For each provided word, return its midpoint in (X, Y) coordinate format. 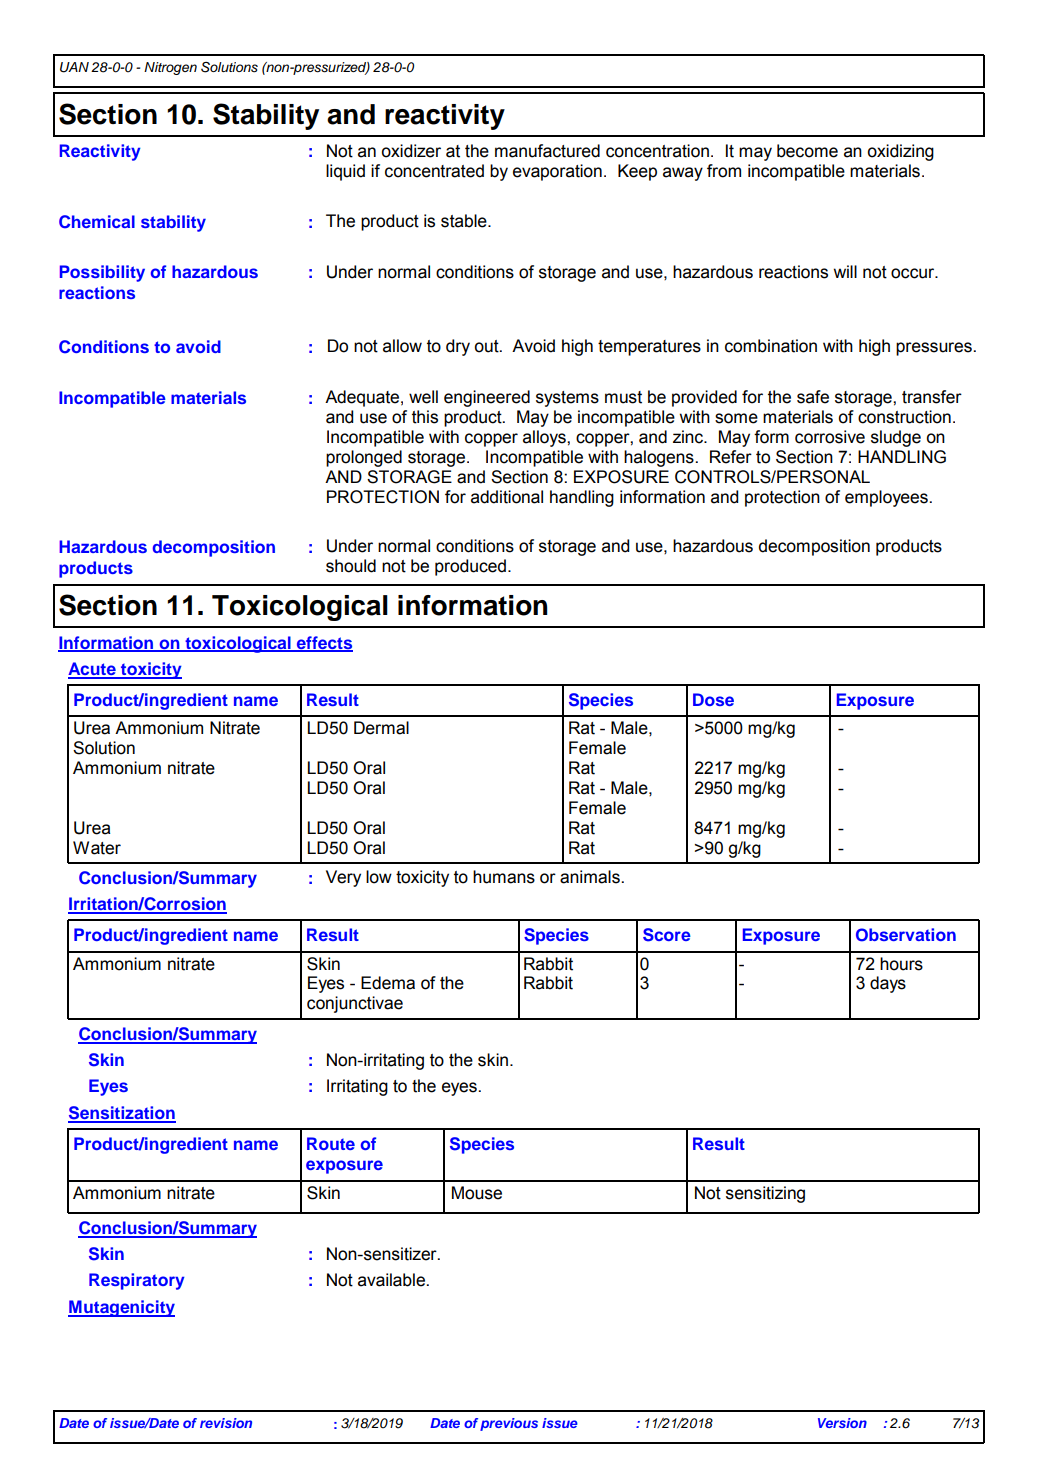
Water (97, 848)
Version (842, 1423)
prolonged (364, 458)
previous (509, 1424)
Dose (713, 699)
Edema (388, 983)
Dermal (381, 728)
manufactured (547, 151)
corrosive (830, 437)
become (807, 151)
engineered (487, 398)
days (888, 984)
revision (226, 1423)
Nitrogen (170, 68)
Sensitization (122, 1114)
